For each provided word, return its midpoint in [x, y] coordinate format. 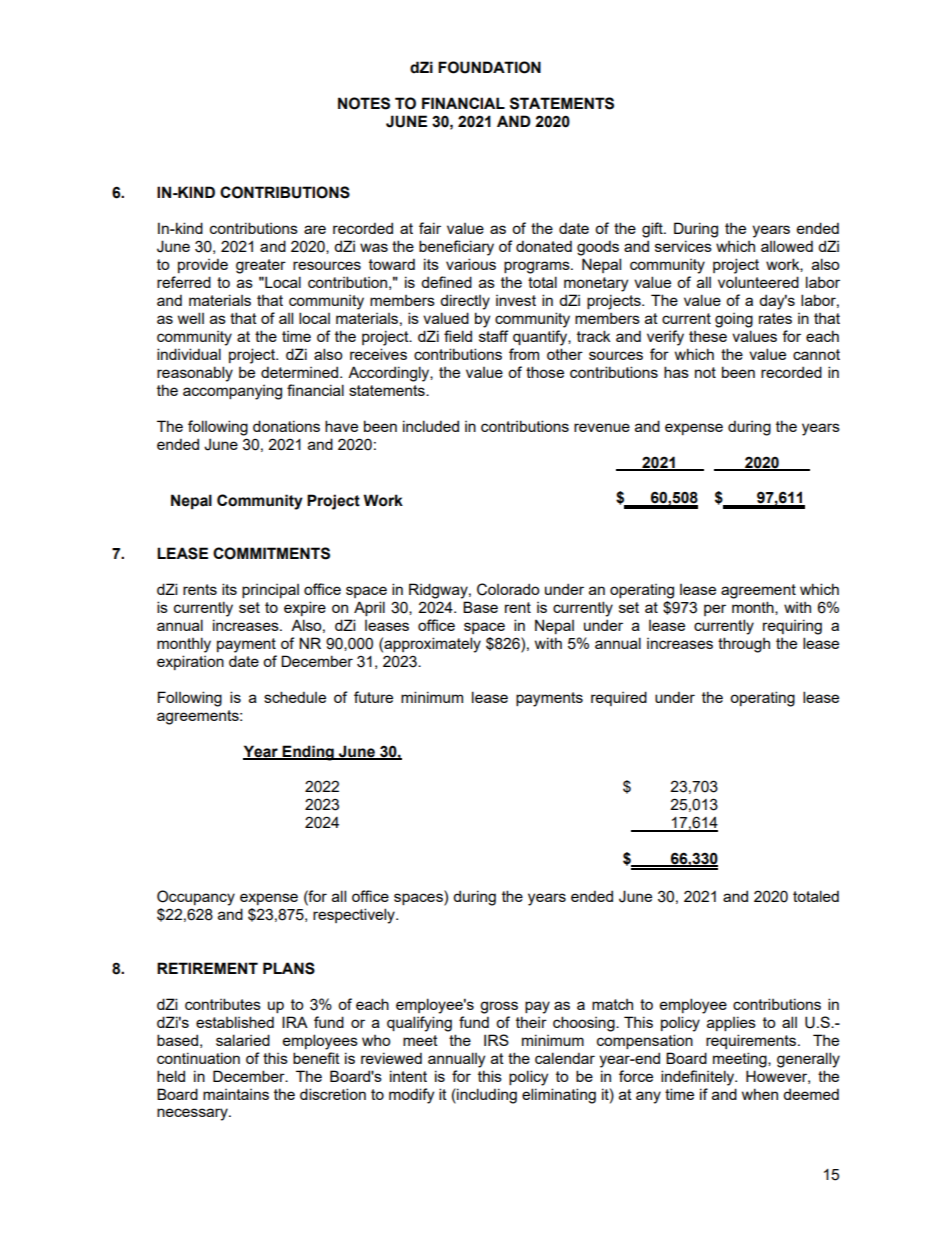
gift [653, 230]
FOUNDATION [489, 67]
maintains [236, 1094]
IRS [496, 1040]
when [760, 1094]
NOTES [364, 103]
